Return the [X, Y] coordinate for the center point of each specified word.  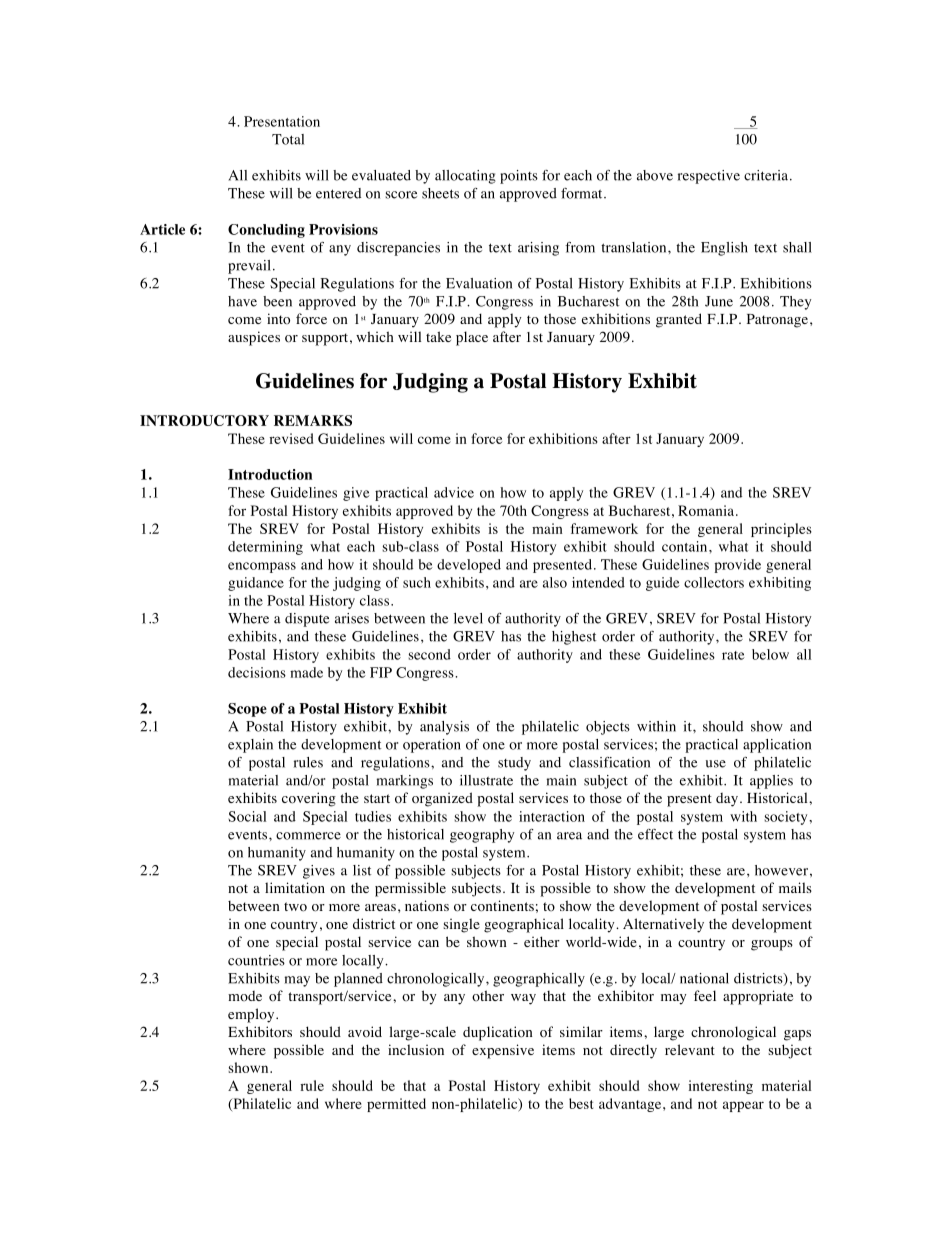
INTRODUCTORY [204, 420]
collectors [714, 582]
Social [247, 816]
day [727, 800]
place [472, 338]
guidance [256, 584]
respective [709, 177]
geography [482, 836]
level [468, 618]
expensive [503, 1051]
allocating [465, 177]
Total [288, 139]
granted [679, 320]
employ [252, 1015]
